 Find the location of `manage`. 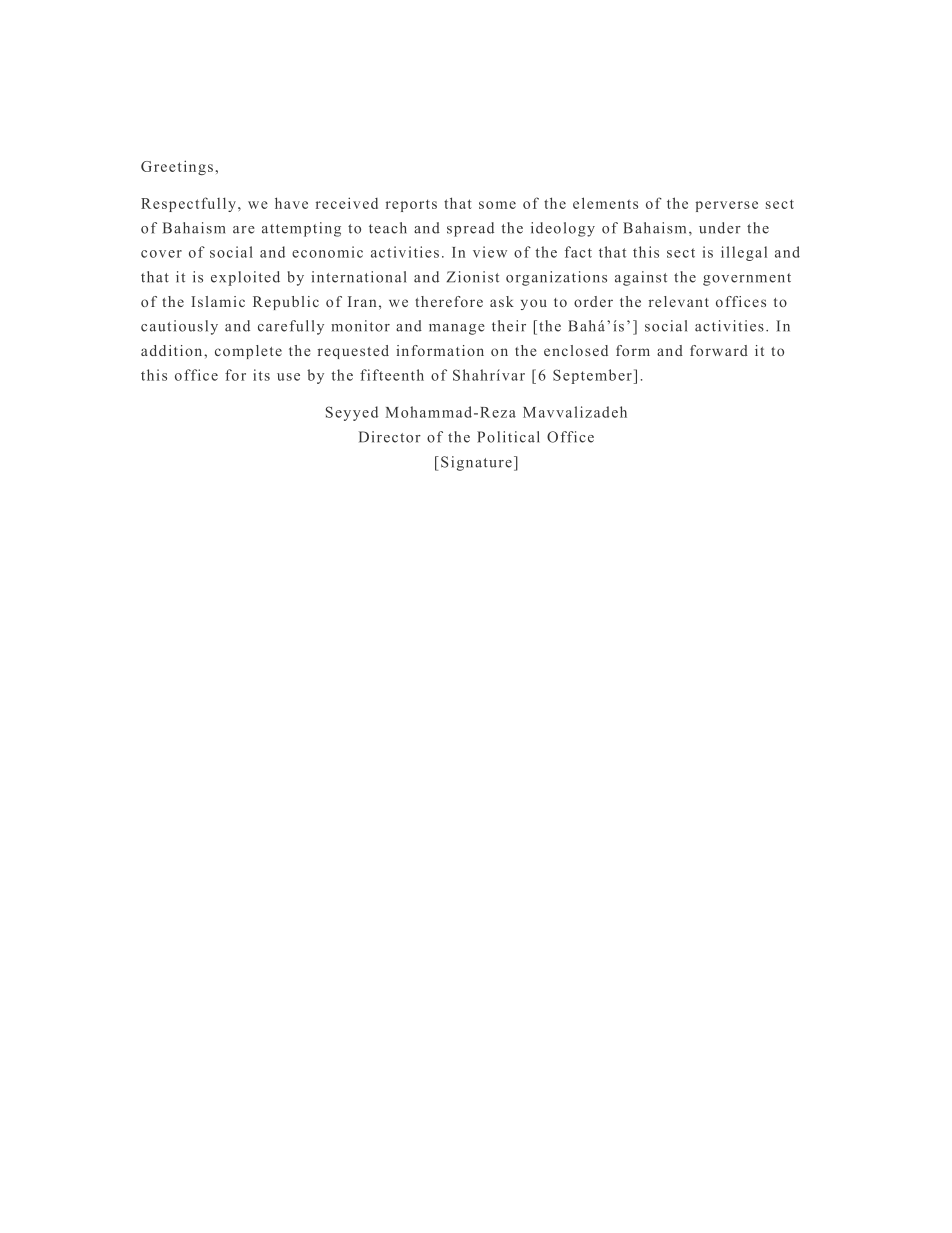

manage is located at coordinates (457, 329).
